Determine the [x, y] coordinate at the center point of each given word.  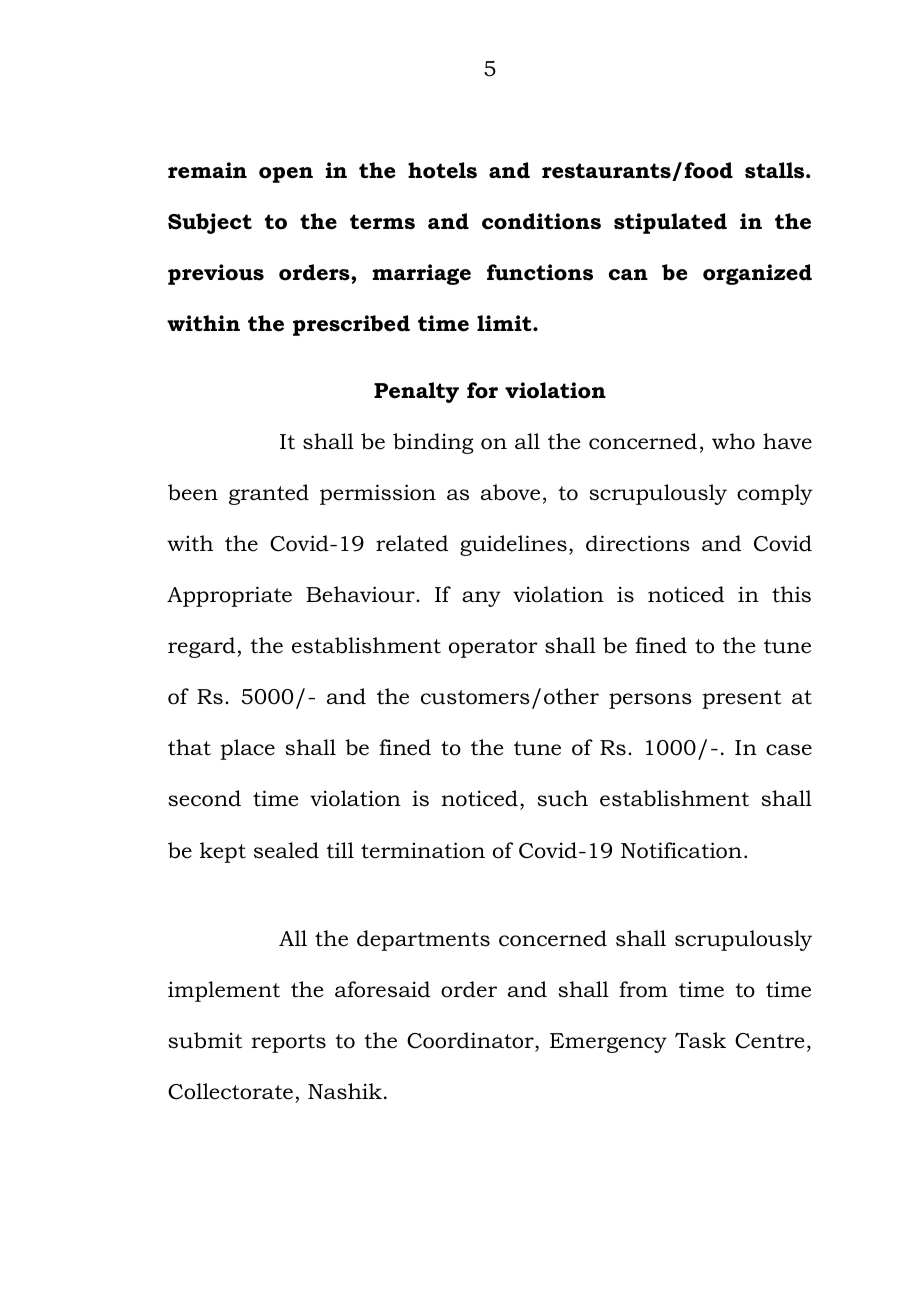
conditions [541, 221]
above [510, 492]
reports [288, 1043]
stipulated [670, 223]
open [286, 175]
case [789, 750]
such [562, 798]
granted [269, 494]
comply [775, 494]
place [247, 749]
